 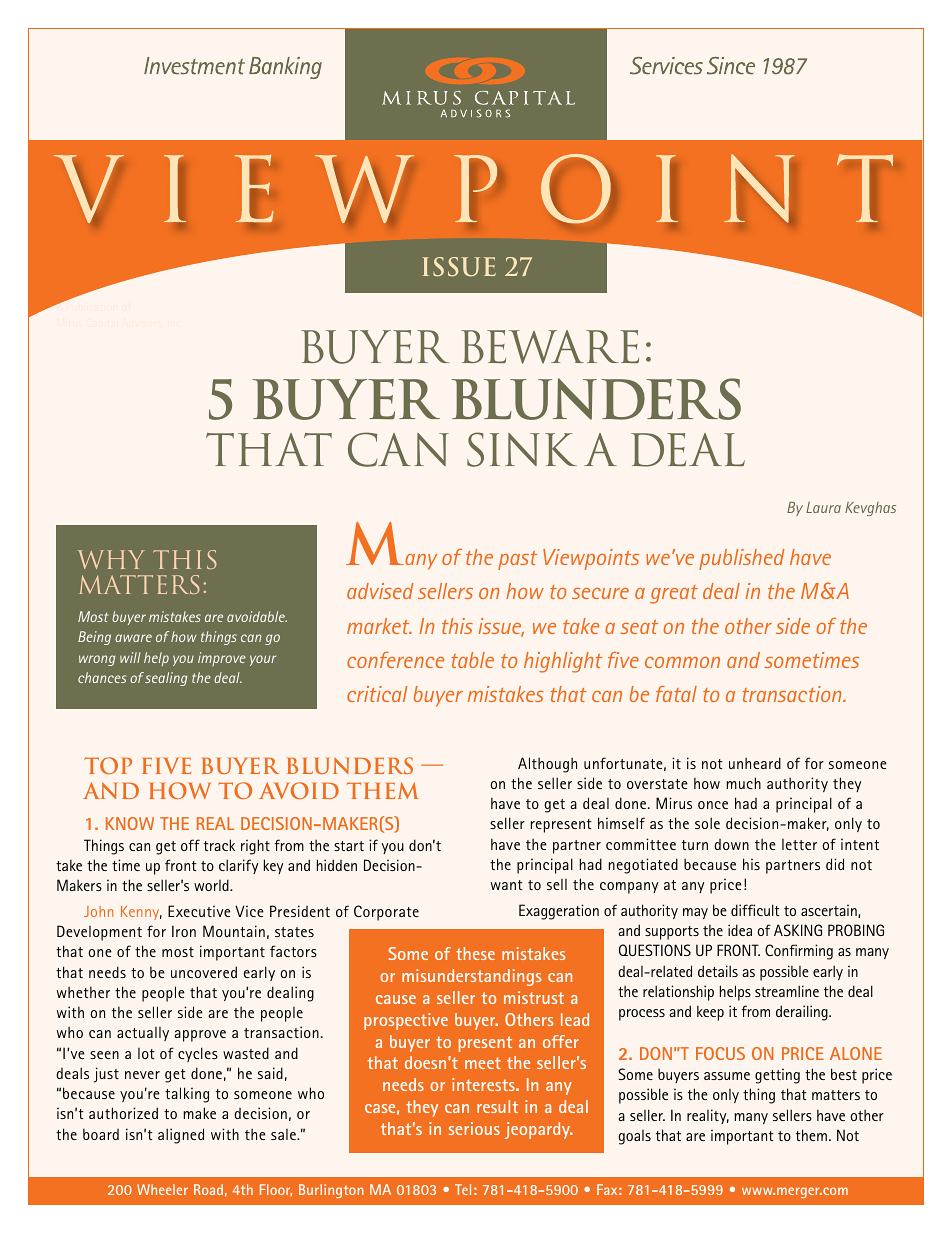 I want to click on aware, so click(x=133, y=638).
